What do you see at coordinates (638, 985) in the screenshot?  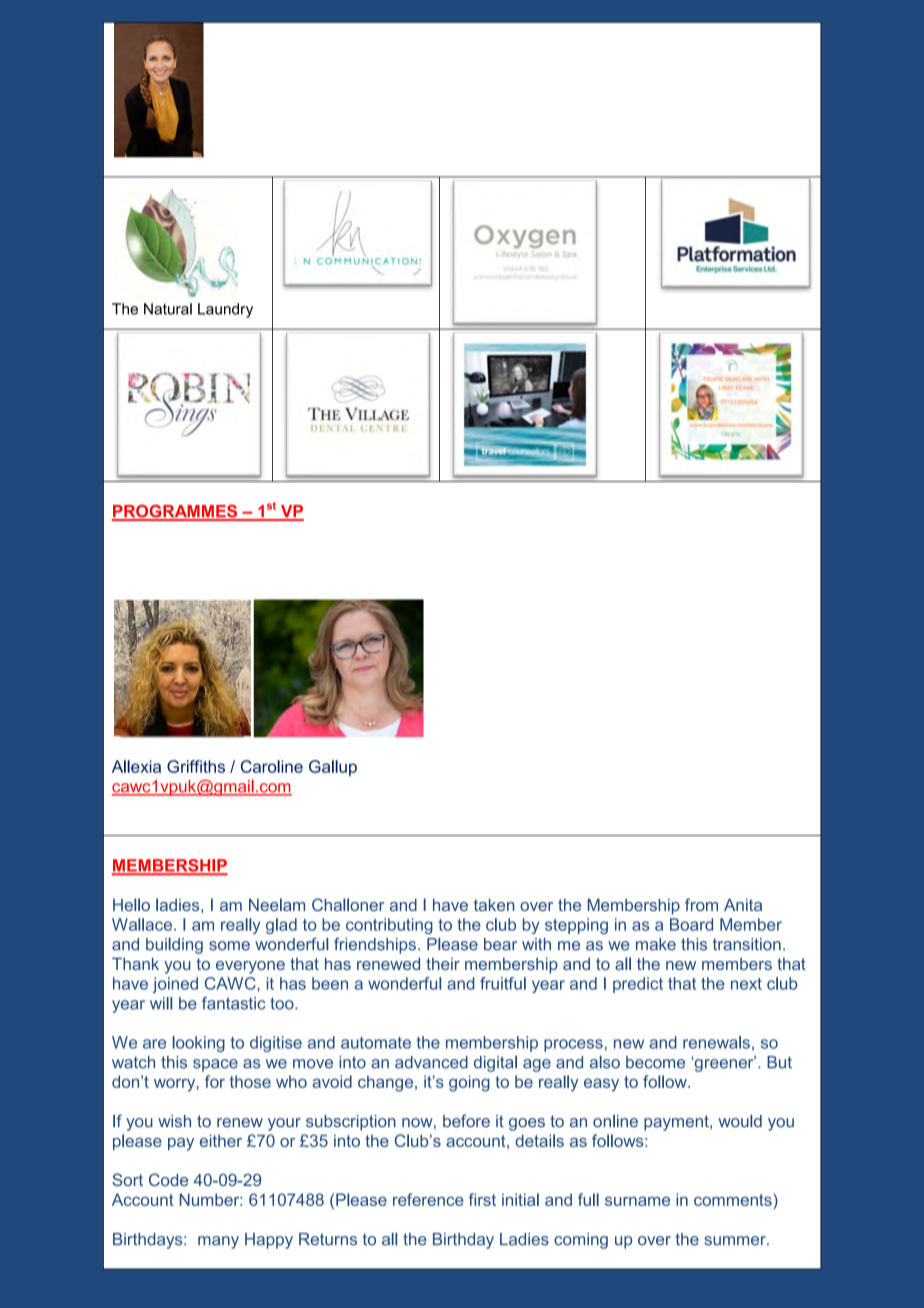 I see `predict` at bounding box center [638, 985].
